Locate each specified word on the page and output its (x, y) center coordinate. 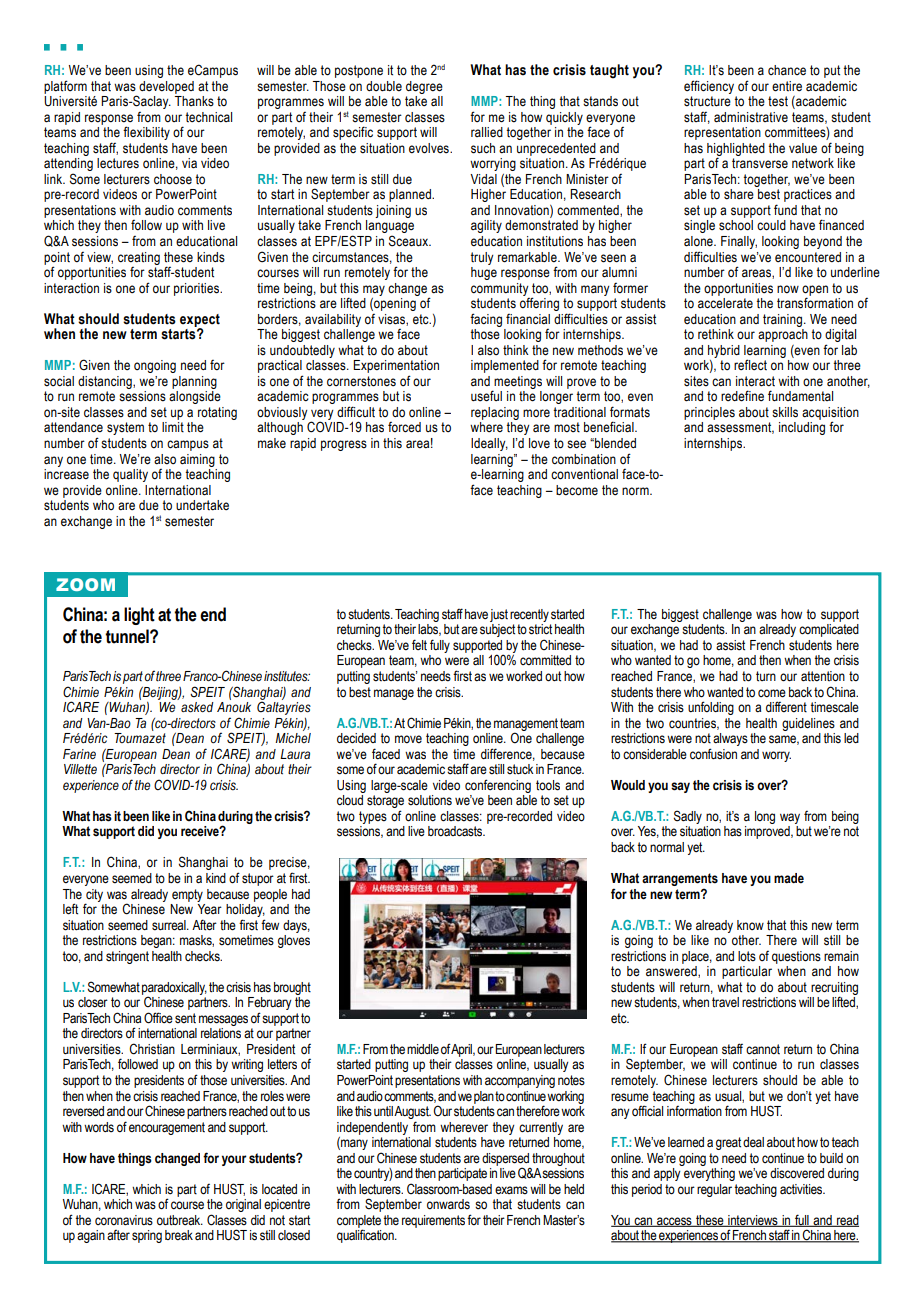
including (802, 428)
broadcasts (456, 831)
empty (187, 895)
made (789, 878)
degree (424, 87)
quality (130, 475)
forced (404, 427)
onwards (448, 1204)
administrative (751, 117)
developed (166, 87)
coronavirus (124, 1220)
